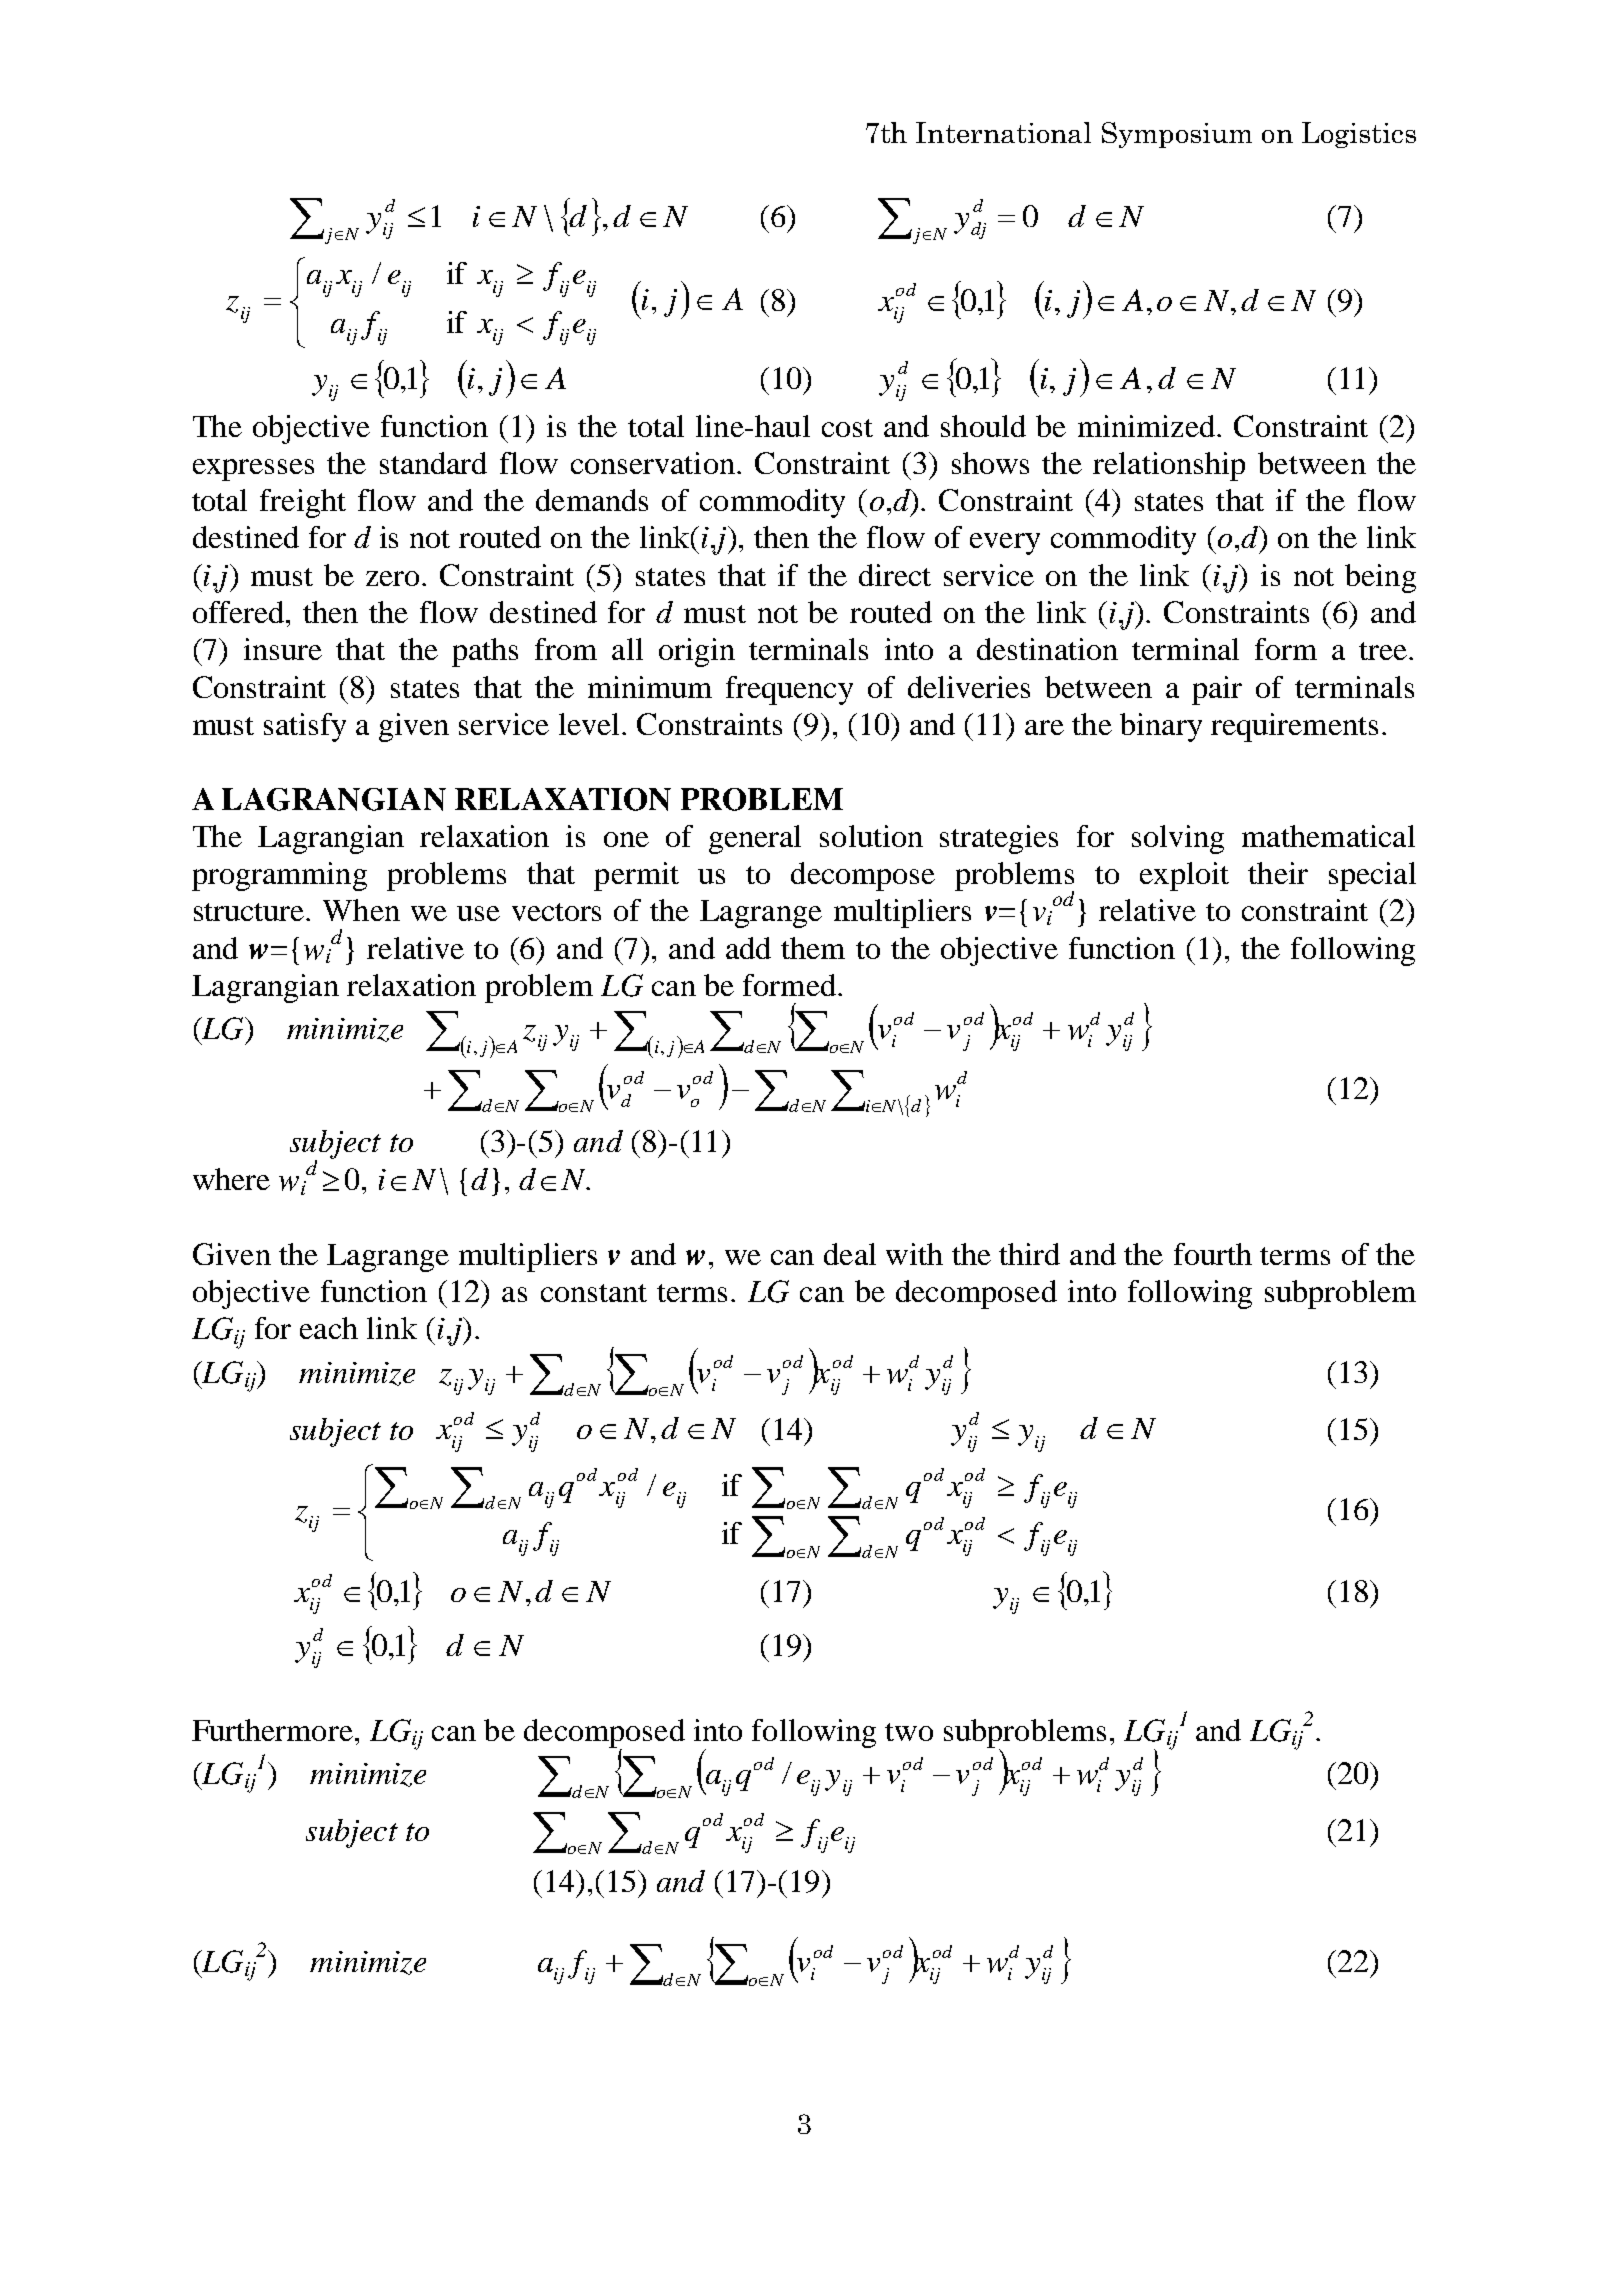 The width and height of the screenshot is (1608, 2274). What do you see at coordinates (909, 1732) in the screenshot?
I see `two` at bounding box center [909, 1732].
